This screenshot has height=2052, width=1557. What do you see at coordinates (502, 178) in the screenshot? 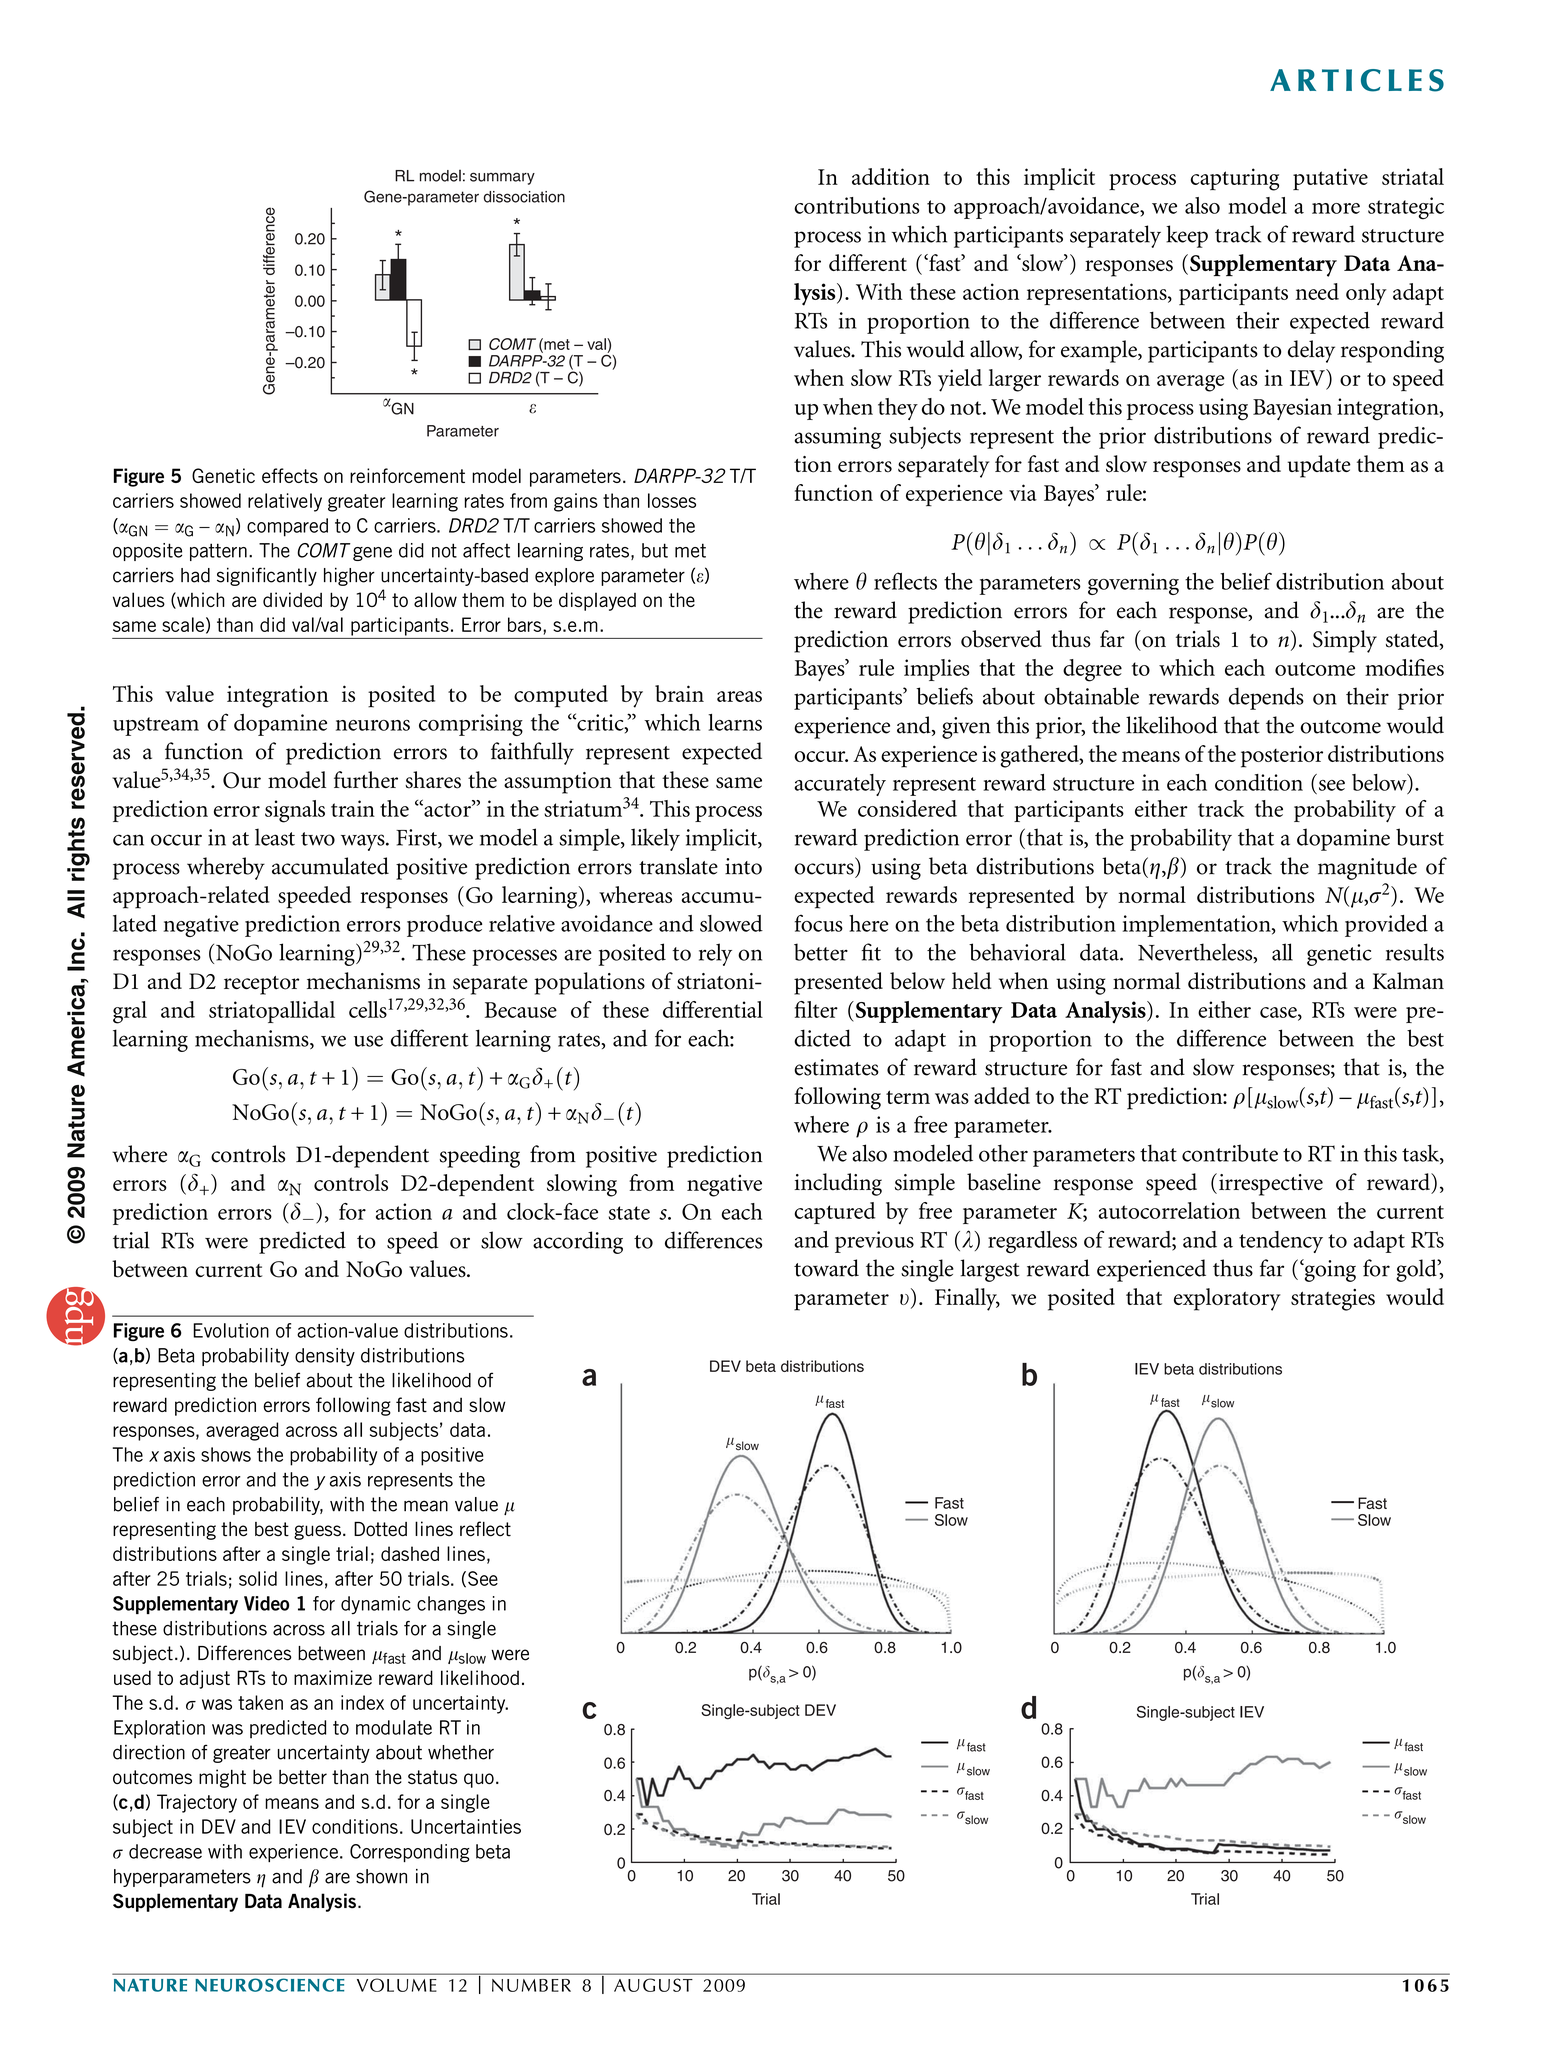
I see `summary` at bounding box center [502, 178].
